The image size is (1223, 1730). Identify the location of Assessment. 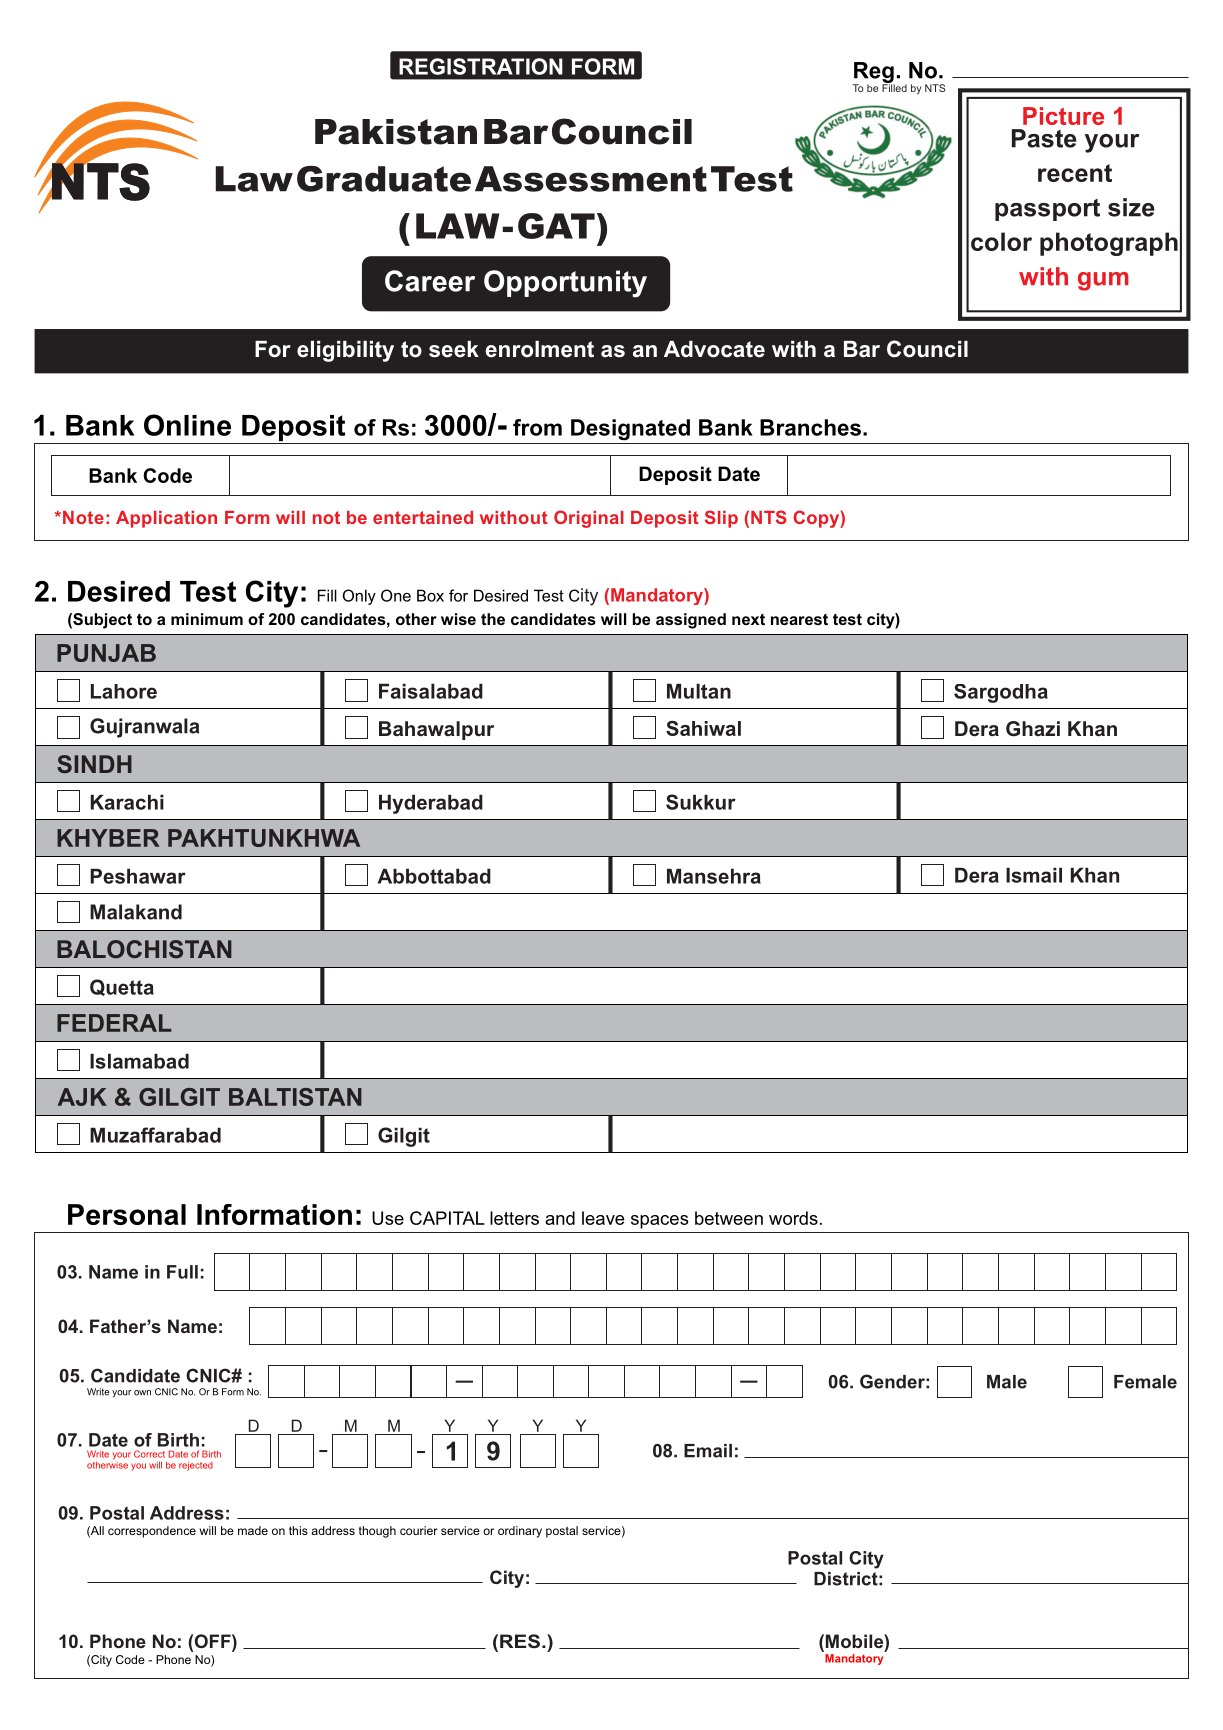
(591, 179).
